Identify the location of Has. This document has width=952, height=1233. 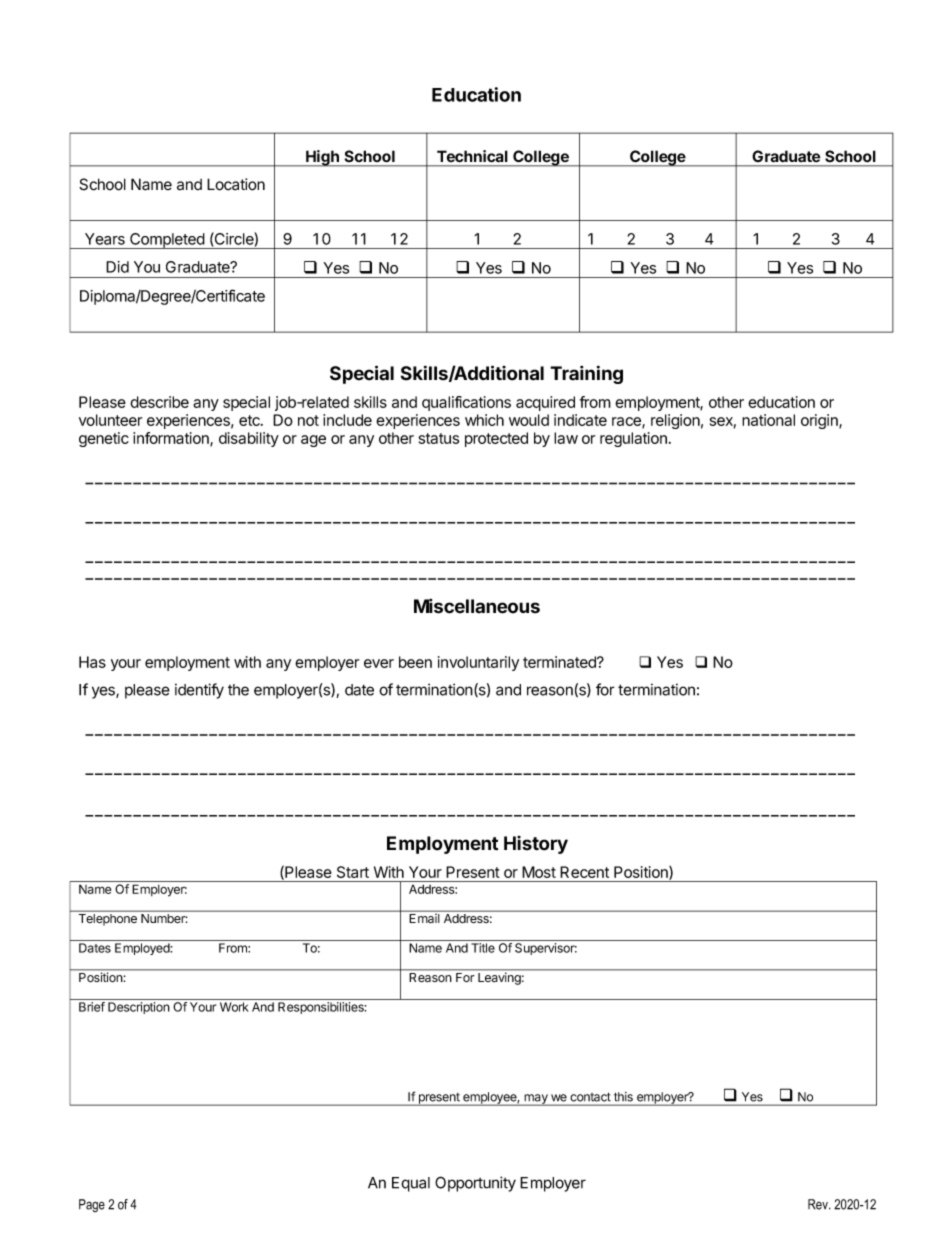
(92, 662).
